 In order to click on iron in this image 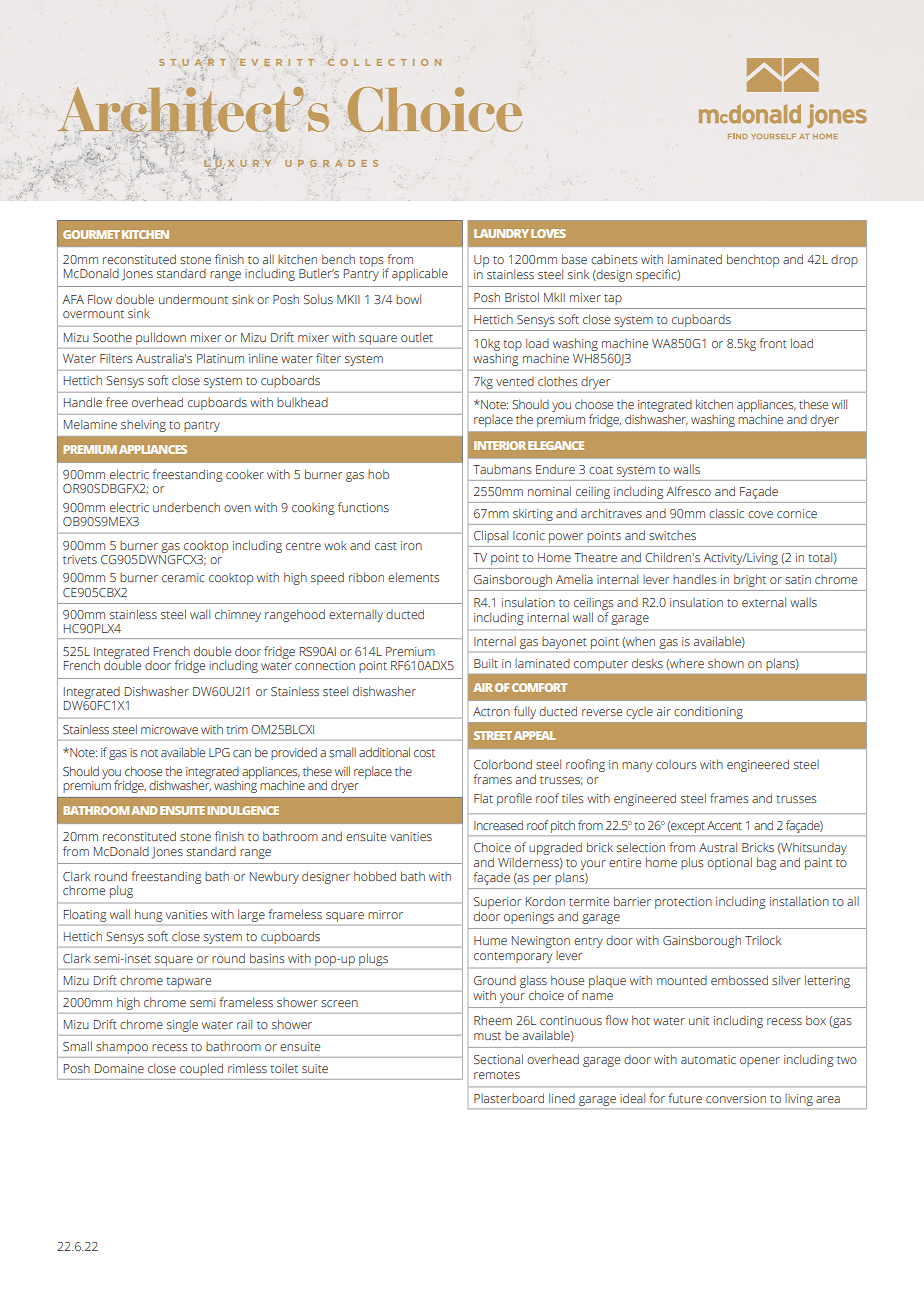, I will do `click(411, 545)`.
